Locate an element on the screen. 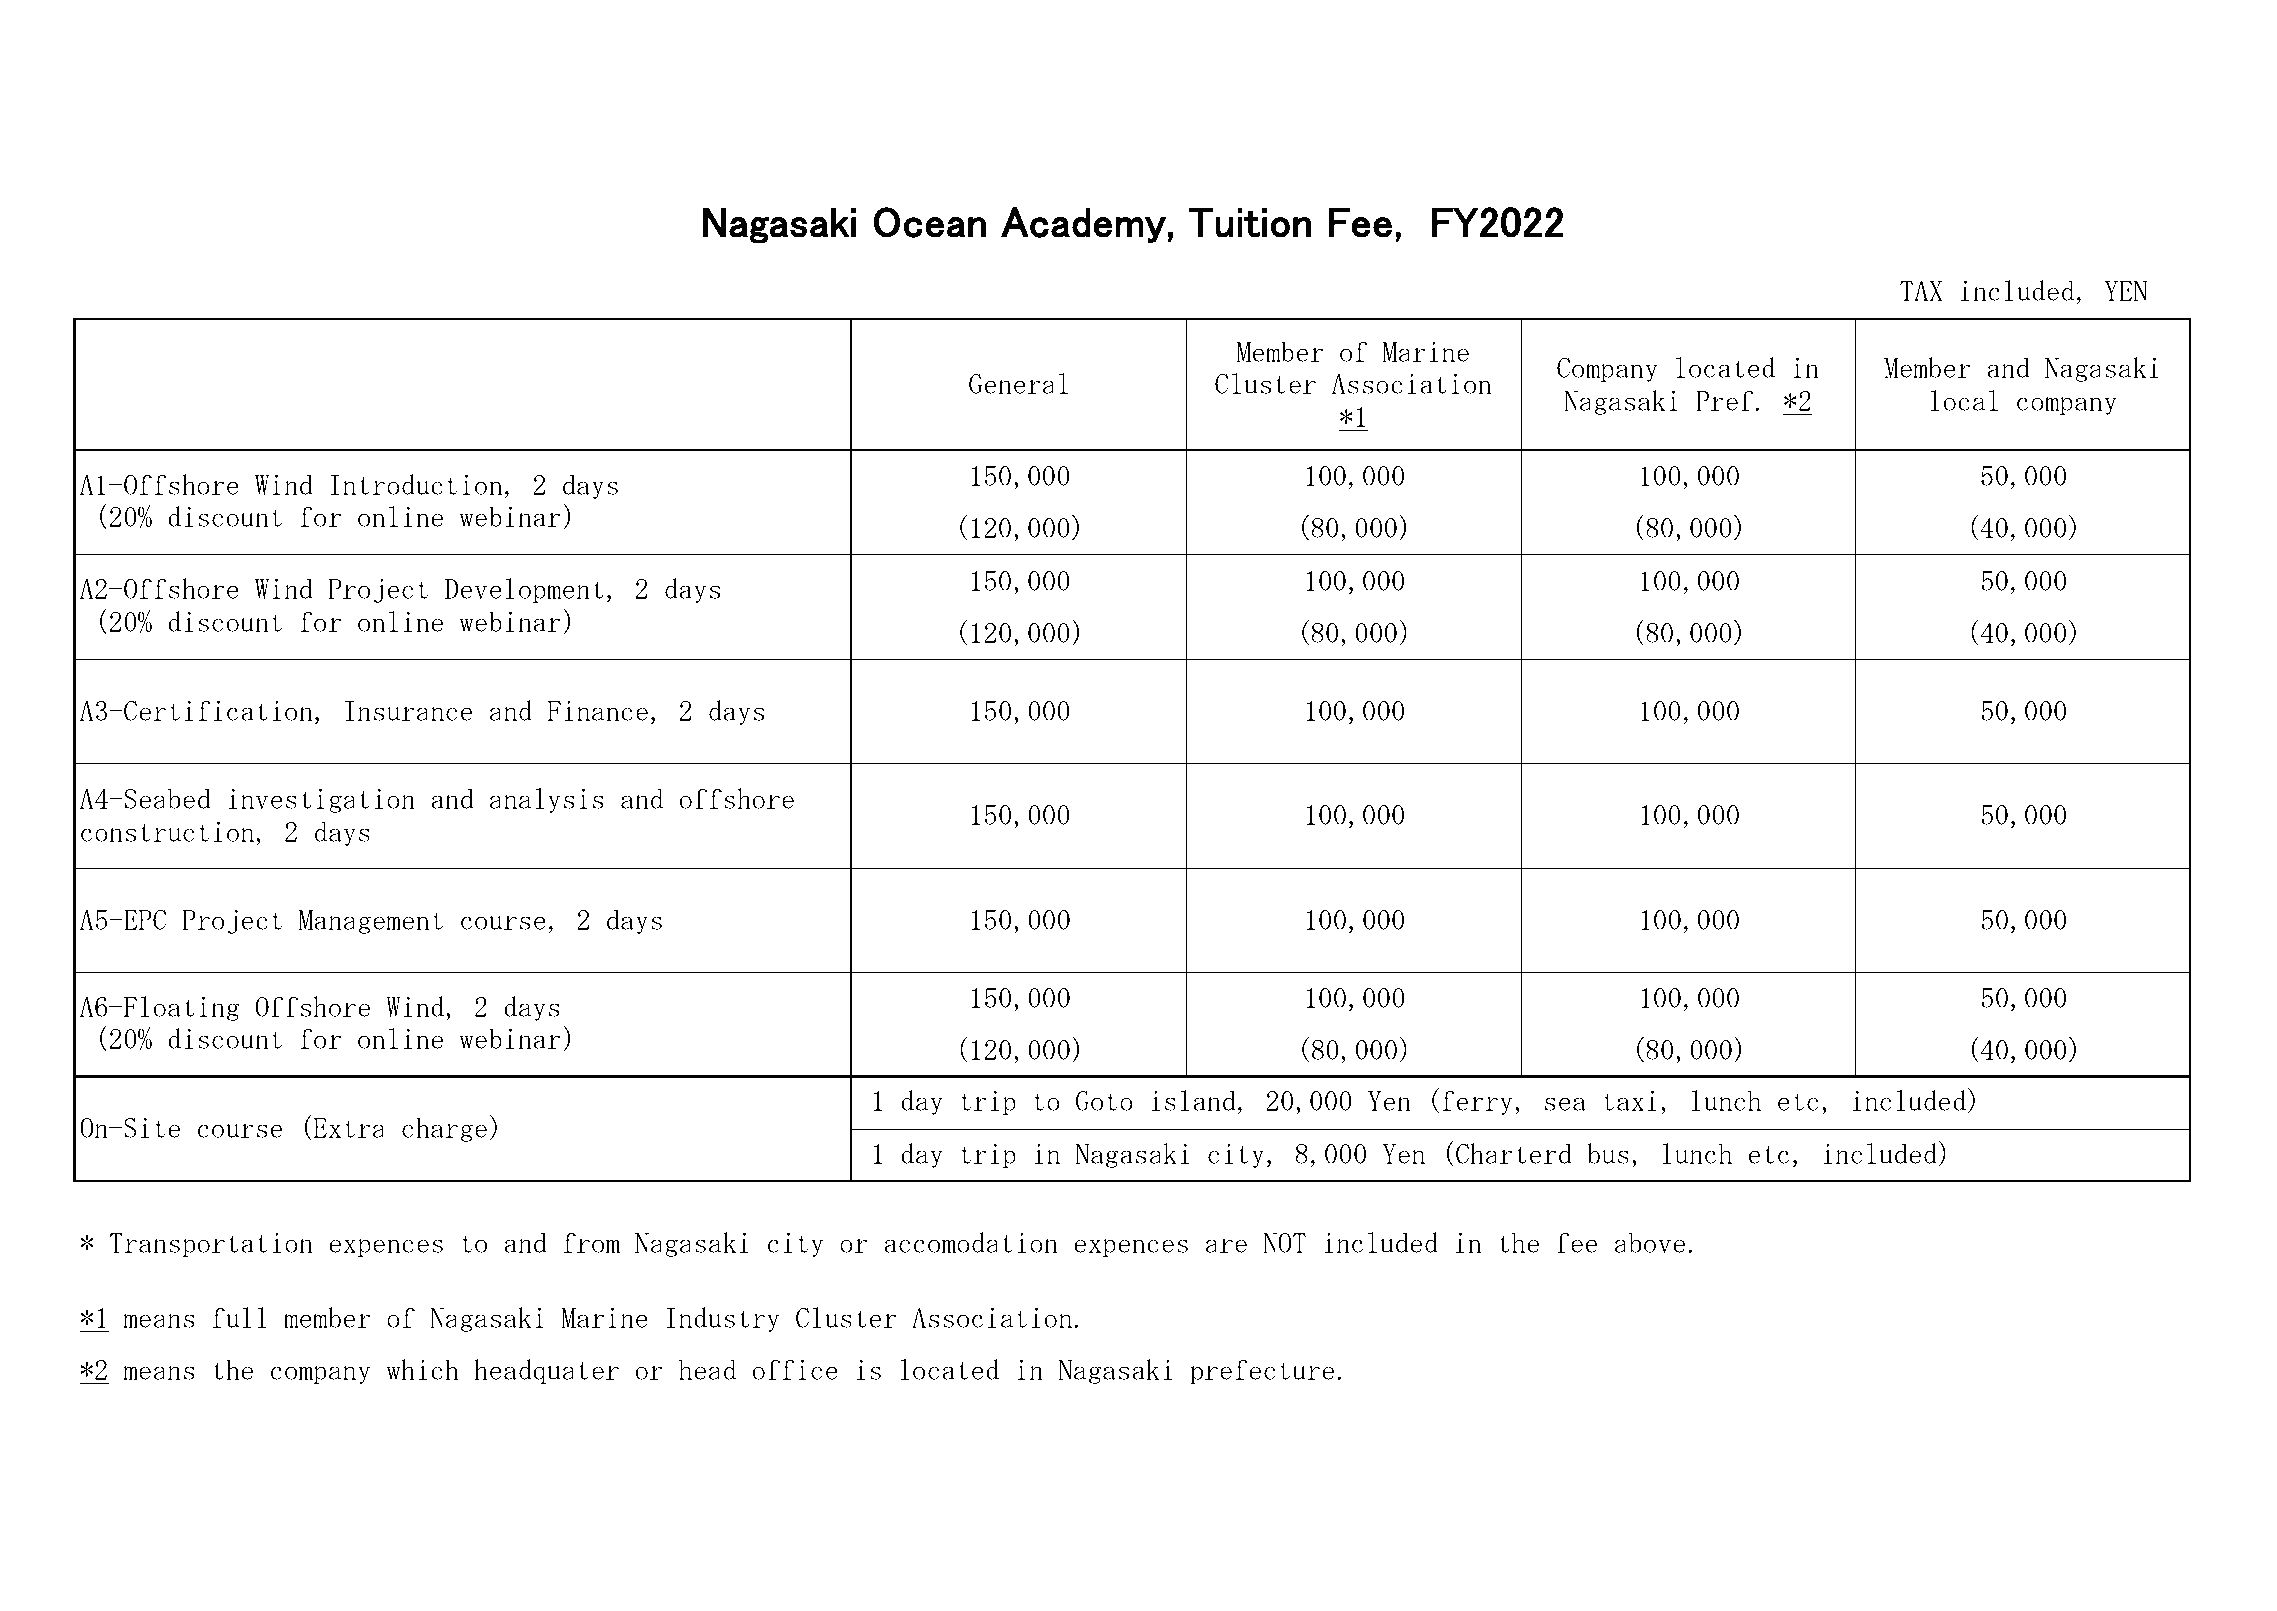 This screenshot has height=1611, width=2277. Academy is located at coordinates (1083, 225).
